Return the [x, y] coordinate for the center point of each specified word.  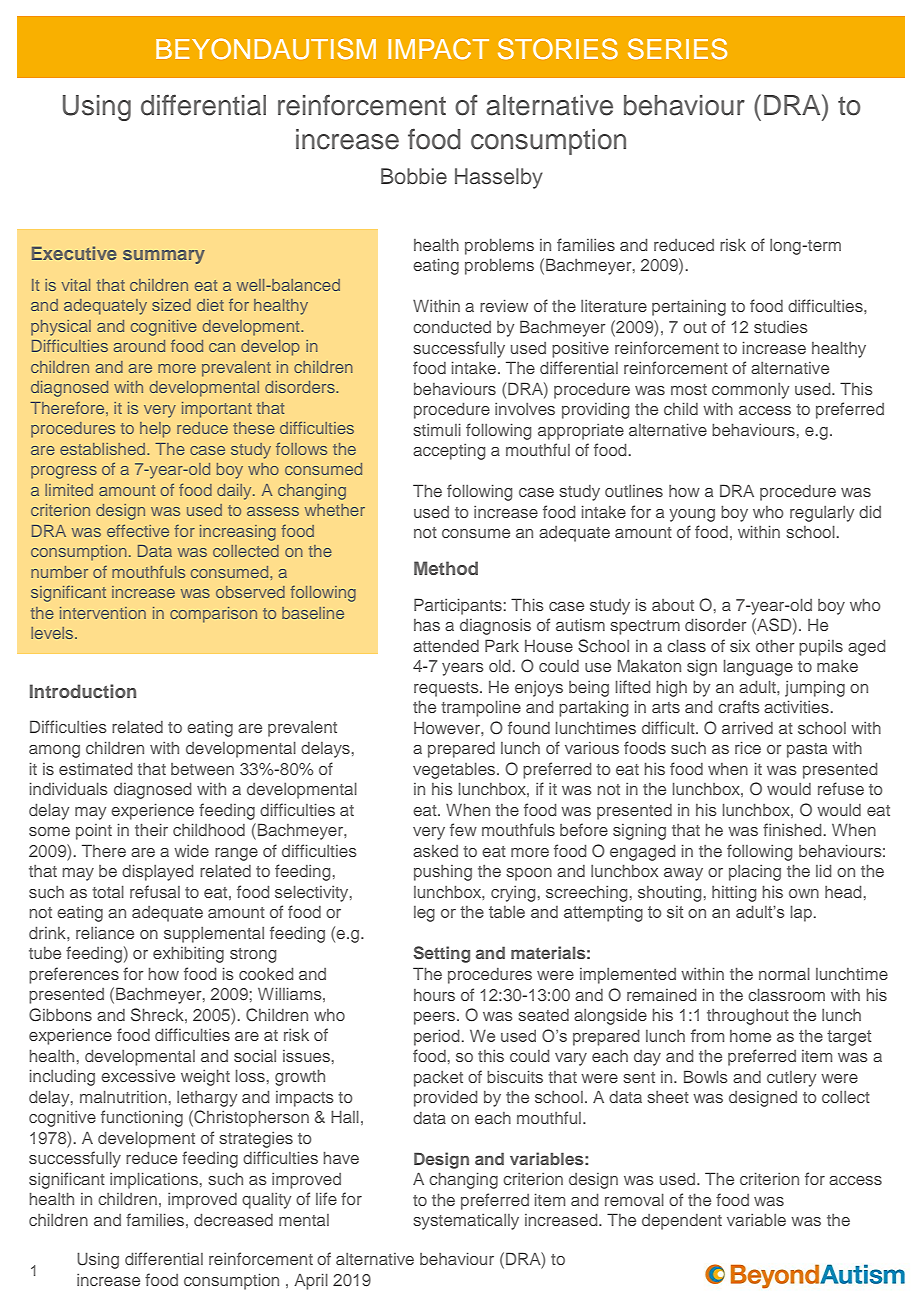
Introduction [83, 691]
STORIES [558, 49]
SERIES [677, 49]
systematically [466, 1222]
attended [446, 646]
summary [164, 257]
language [758, 667]
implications [154, 1180]
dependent [682, 1222]
